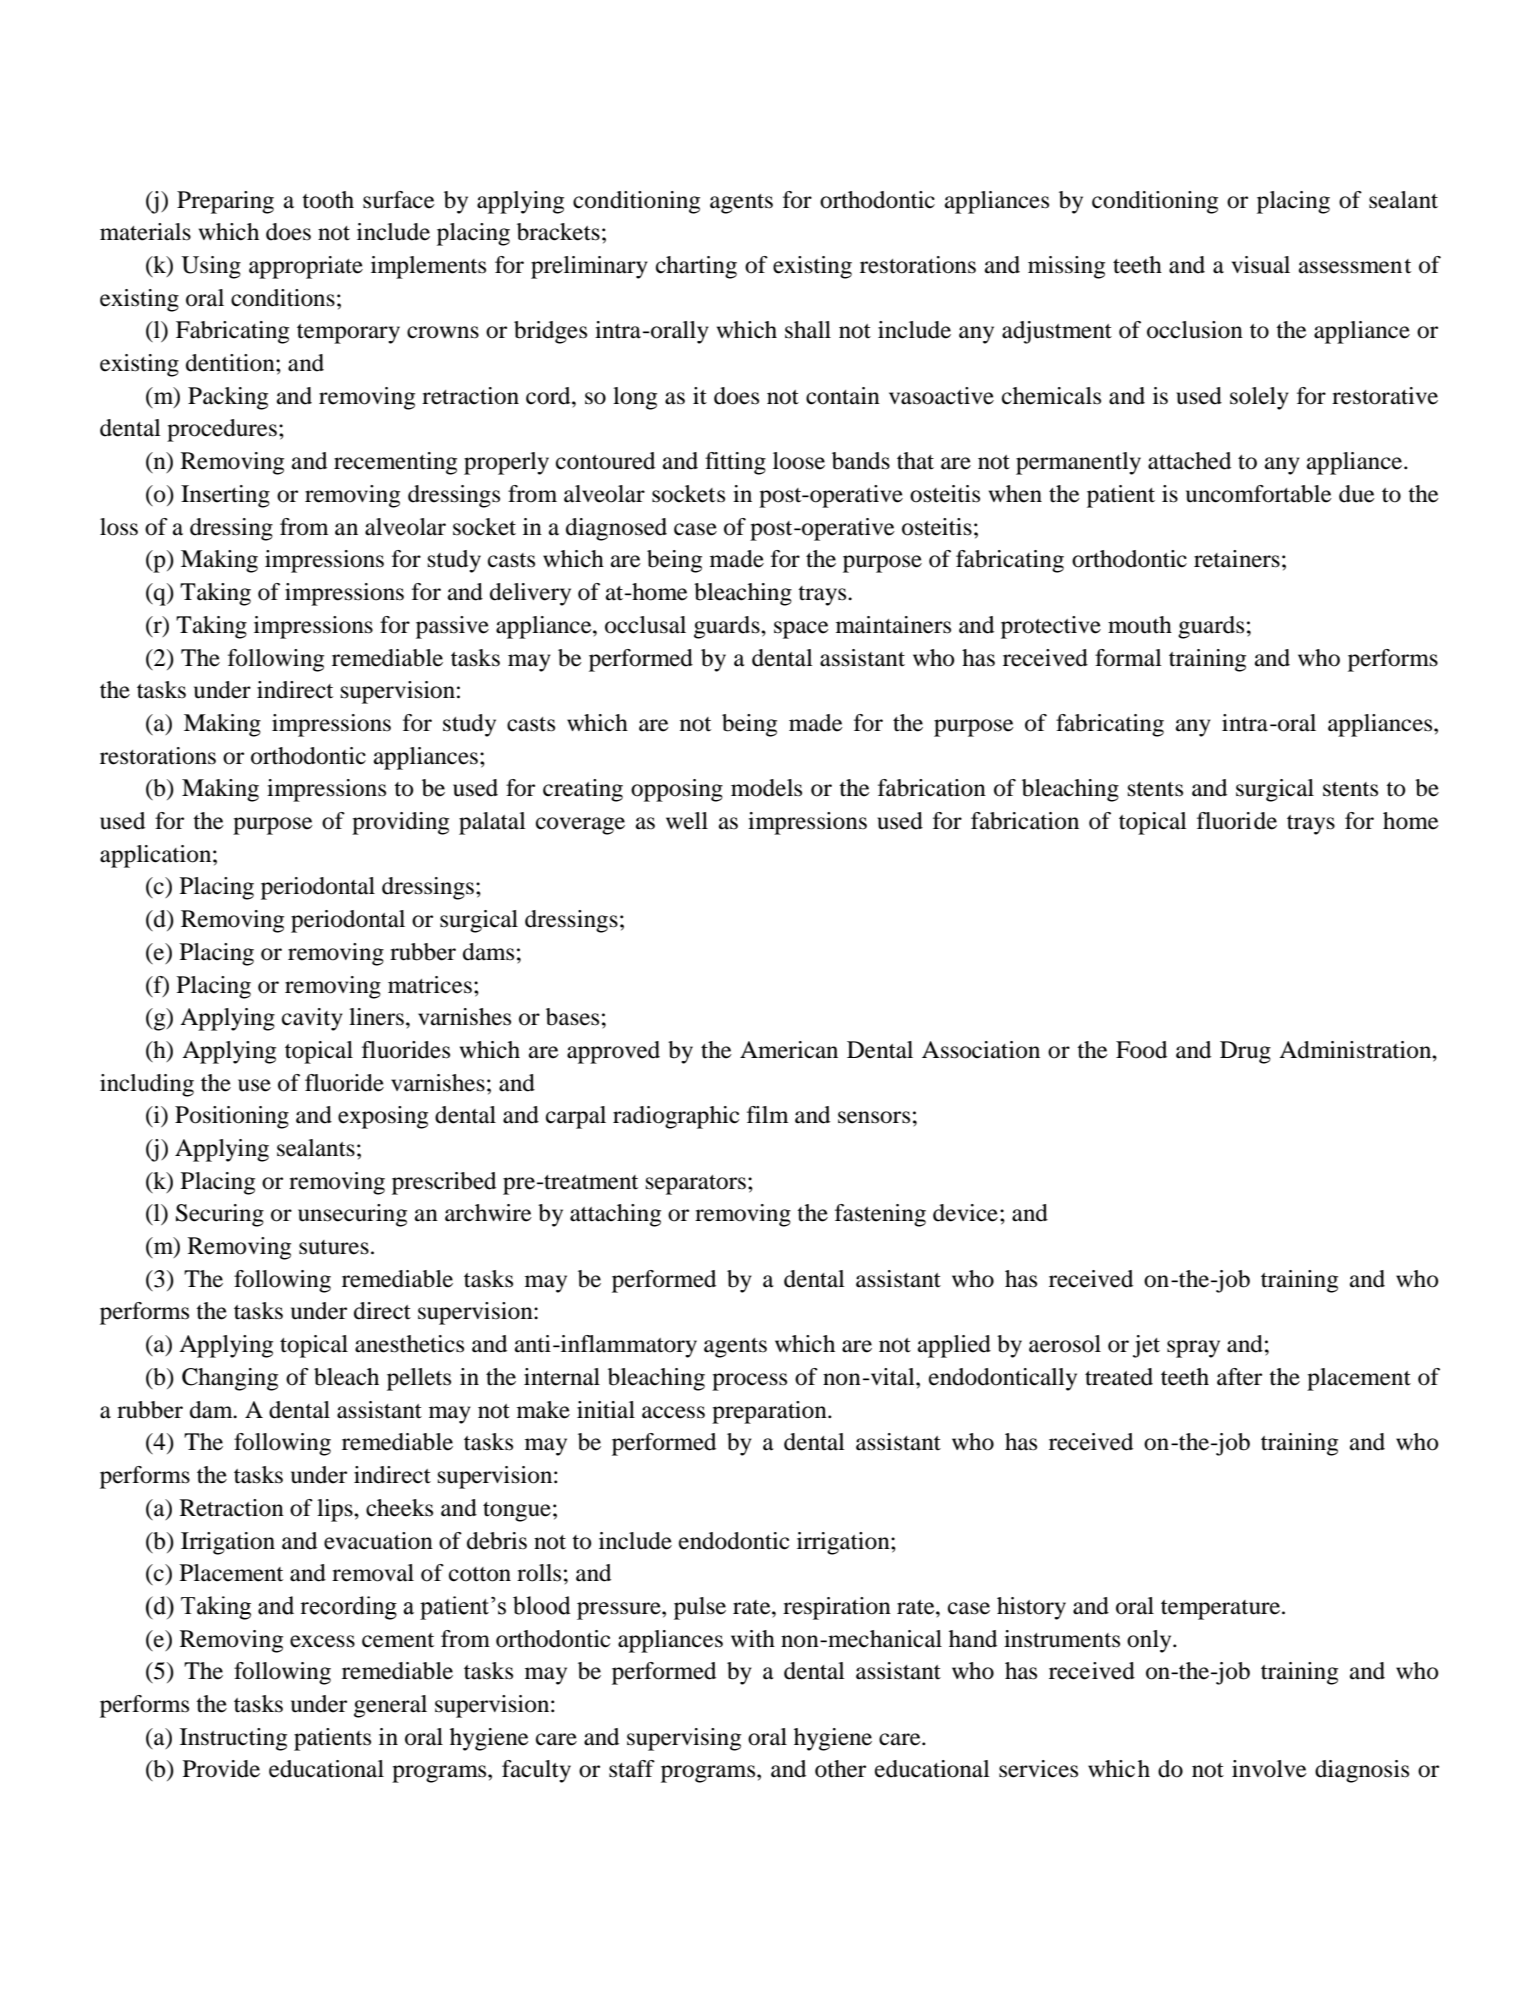 The height and width of the screenshot is (1992, 1539). I want to click on Instructing, so click(233, 1739).
